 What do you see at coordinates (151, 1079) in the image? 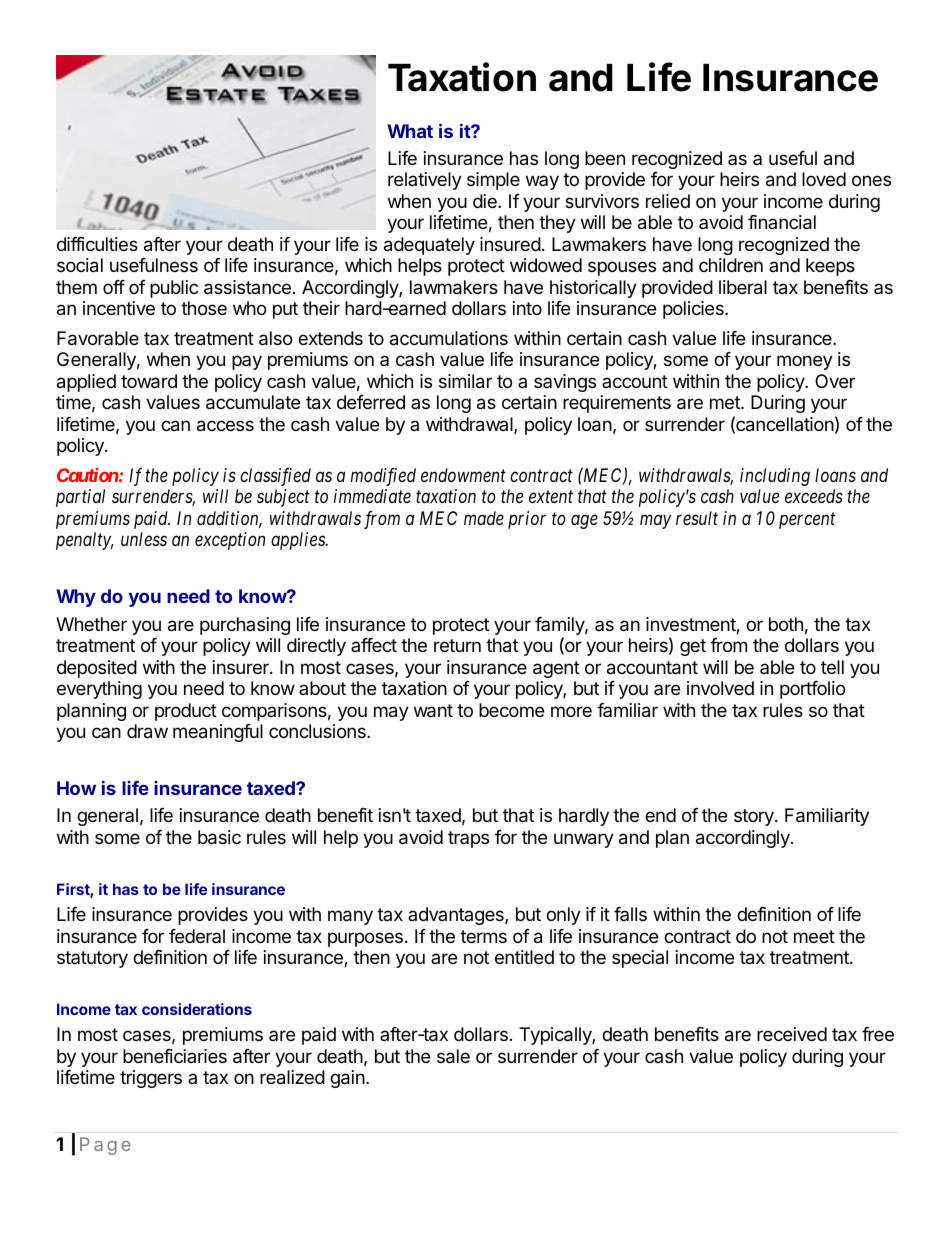
I see `triggers` at bounding box center [151, 1079].
